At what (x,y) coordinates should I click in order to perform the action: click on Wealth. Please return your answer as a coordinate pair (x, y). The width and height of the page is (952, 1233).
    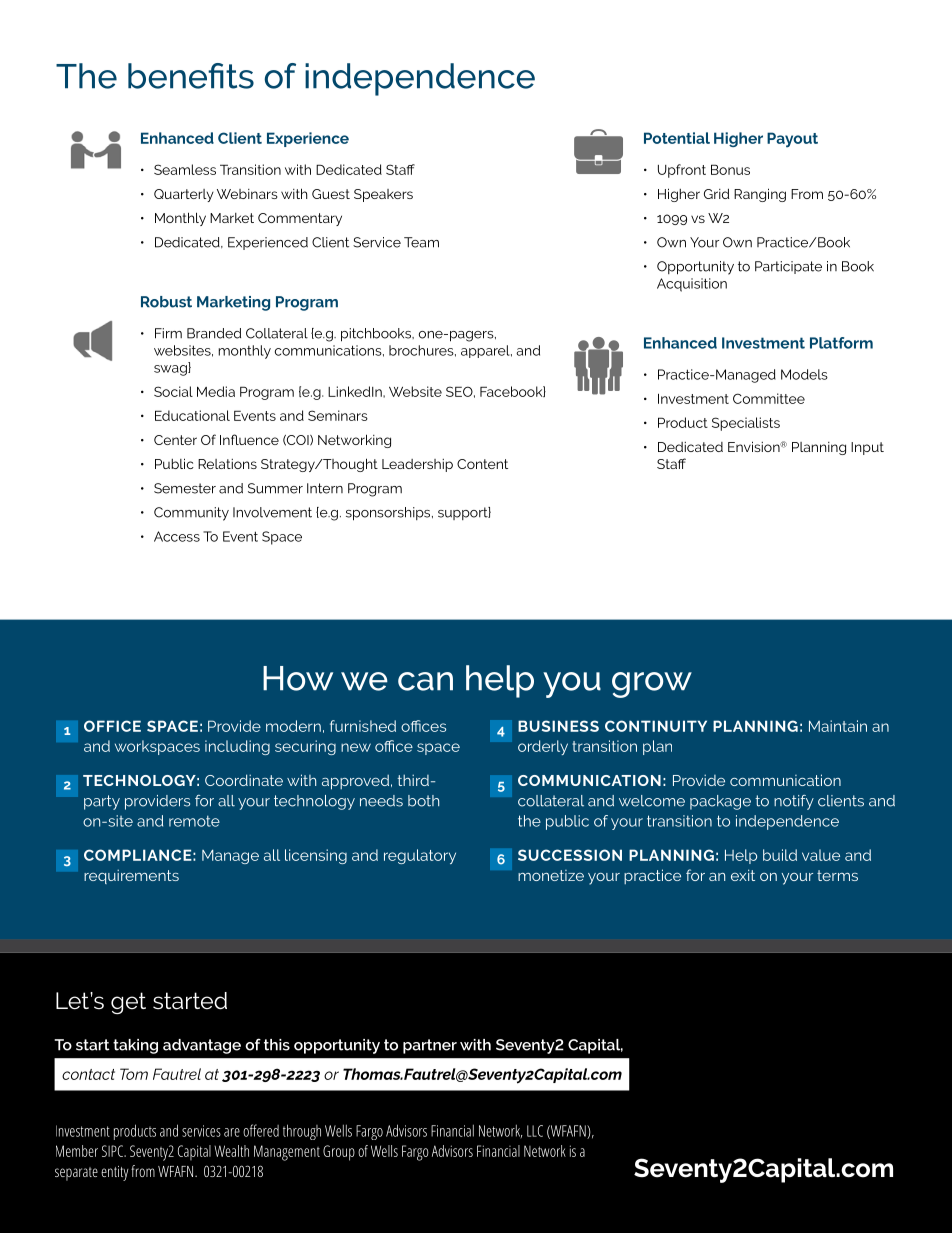
    Looking at the image, I should click on (231, 1151).
